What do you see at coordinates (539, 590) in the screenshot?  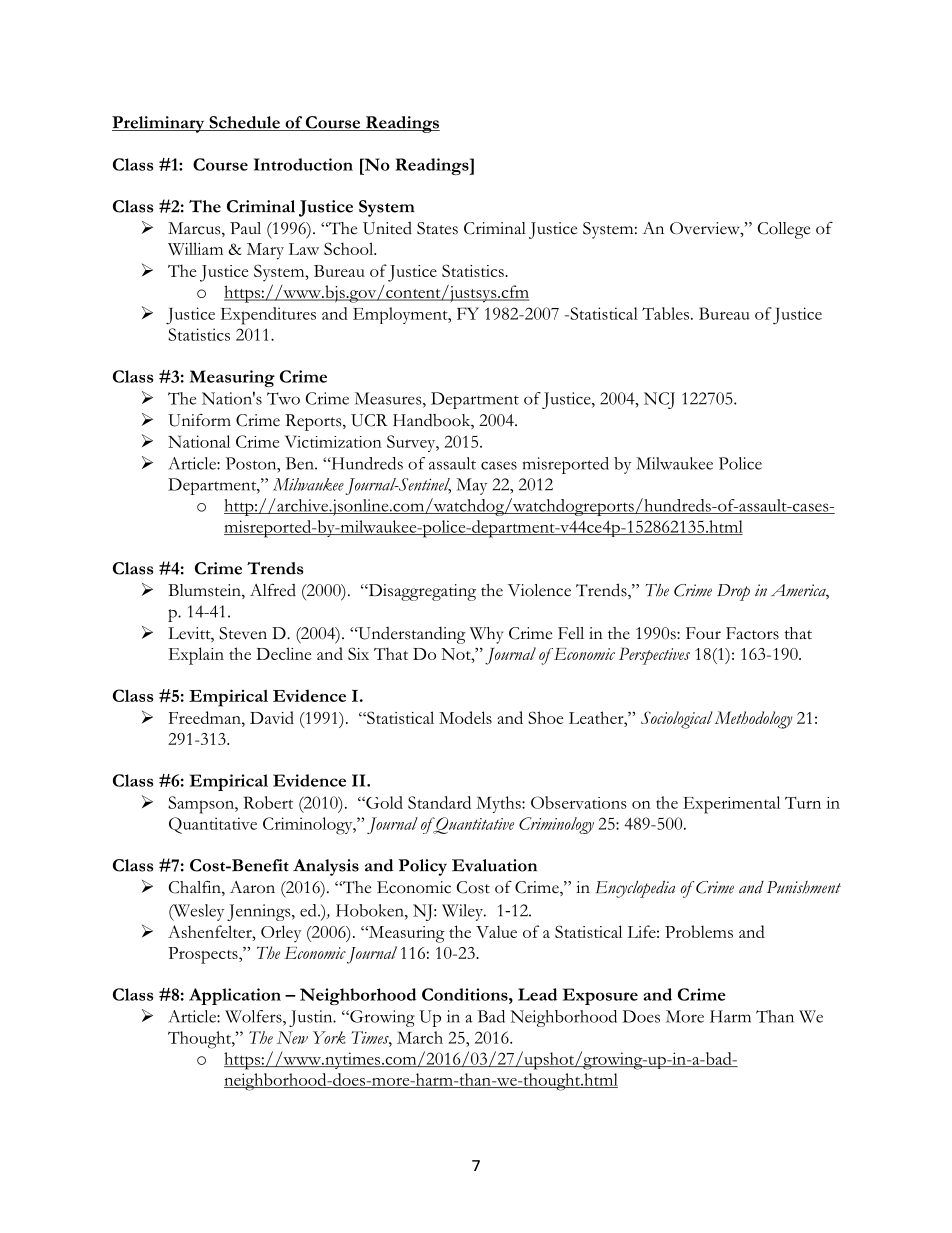 I see `Violence` at bounding box center [539, 590].
